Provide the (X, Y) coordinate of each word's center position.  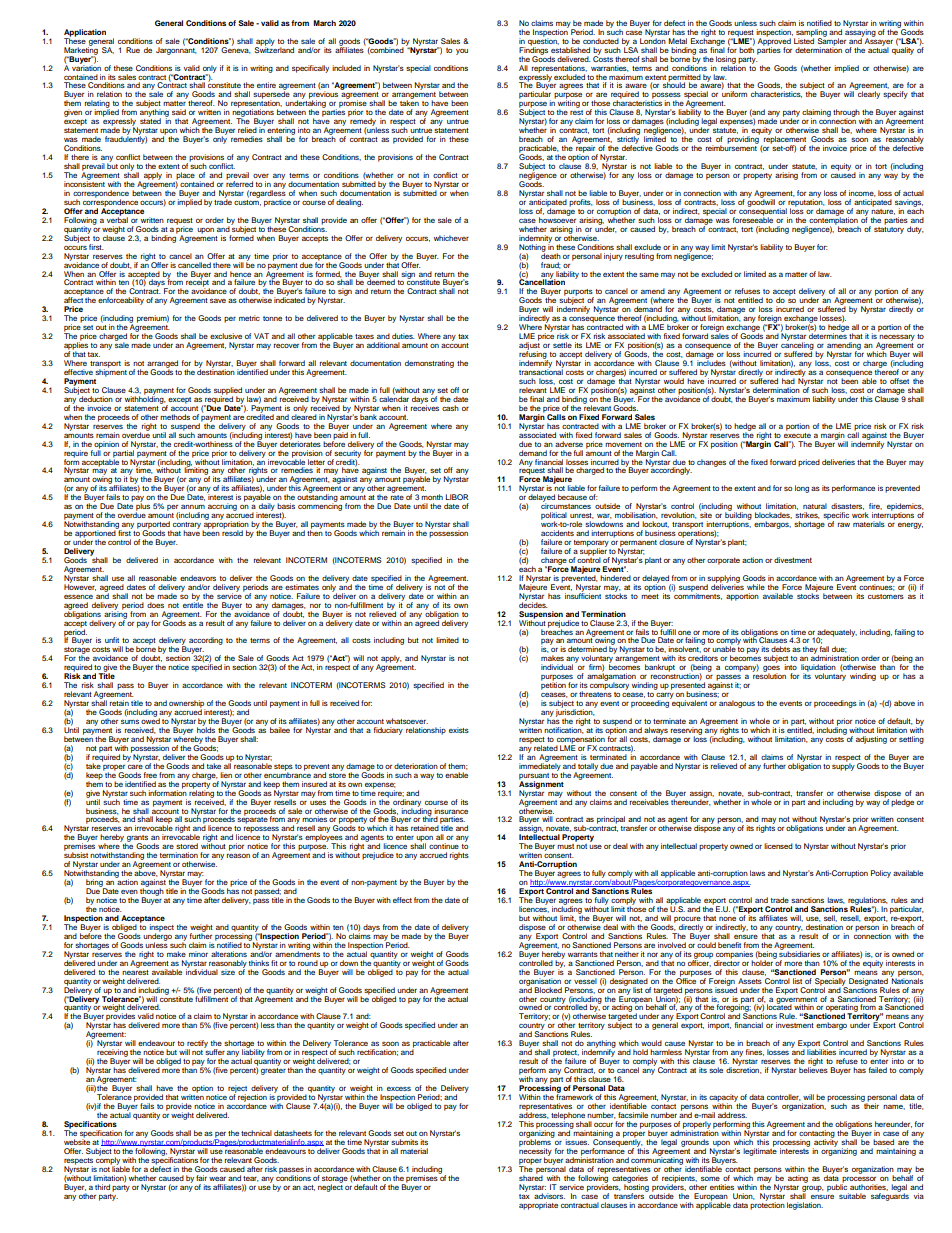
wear (217, 1178)
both (746, 49)
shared (531, 1177)
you (462, 52)
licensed (778, 846)
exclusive (226, 336)
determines (828, 335)
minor (198, 954)
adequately (836, 634)
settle (562, 345)
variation (86, 67)
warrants (583, 954)
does (155, 605)
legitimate (760, 1151)
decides (533, 604)
